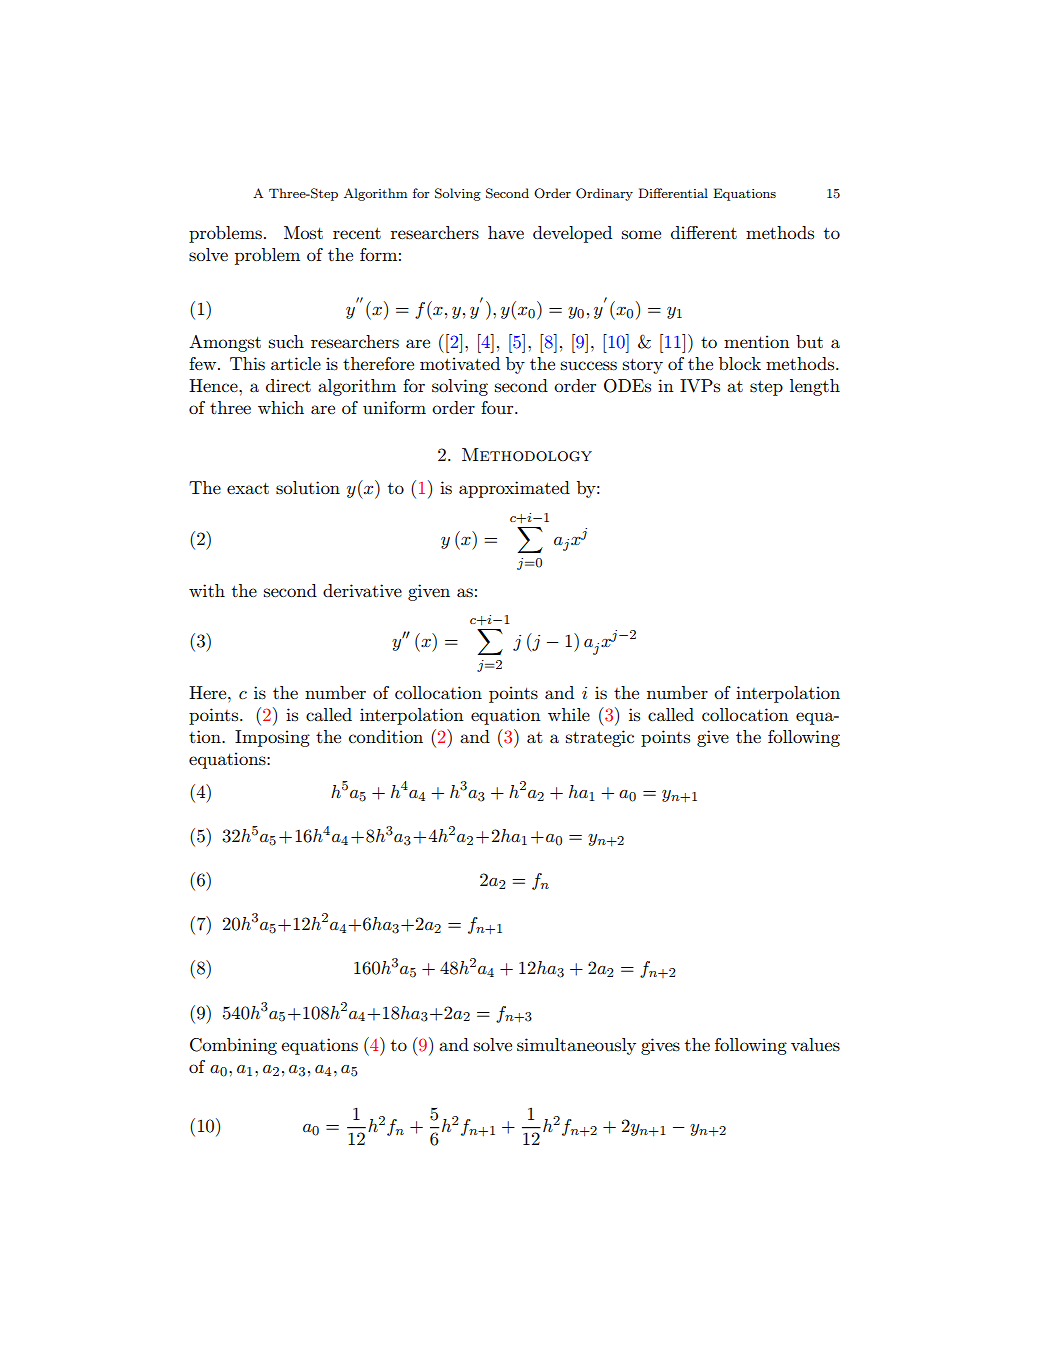  I want to click on have, so click(506, 232).
